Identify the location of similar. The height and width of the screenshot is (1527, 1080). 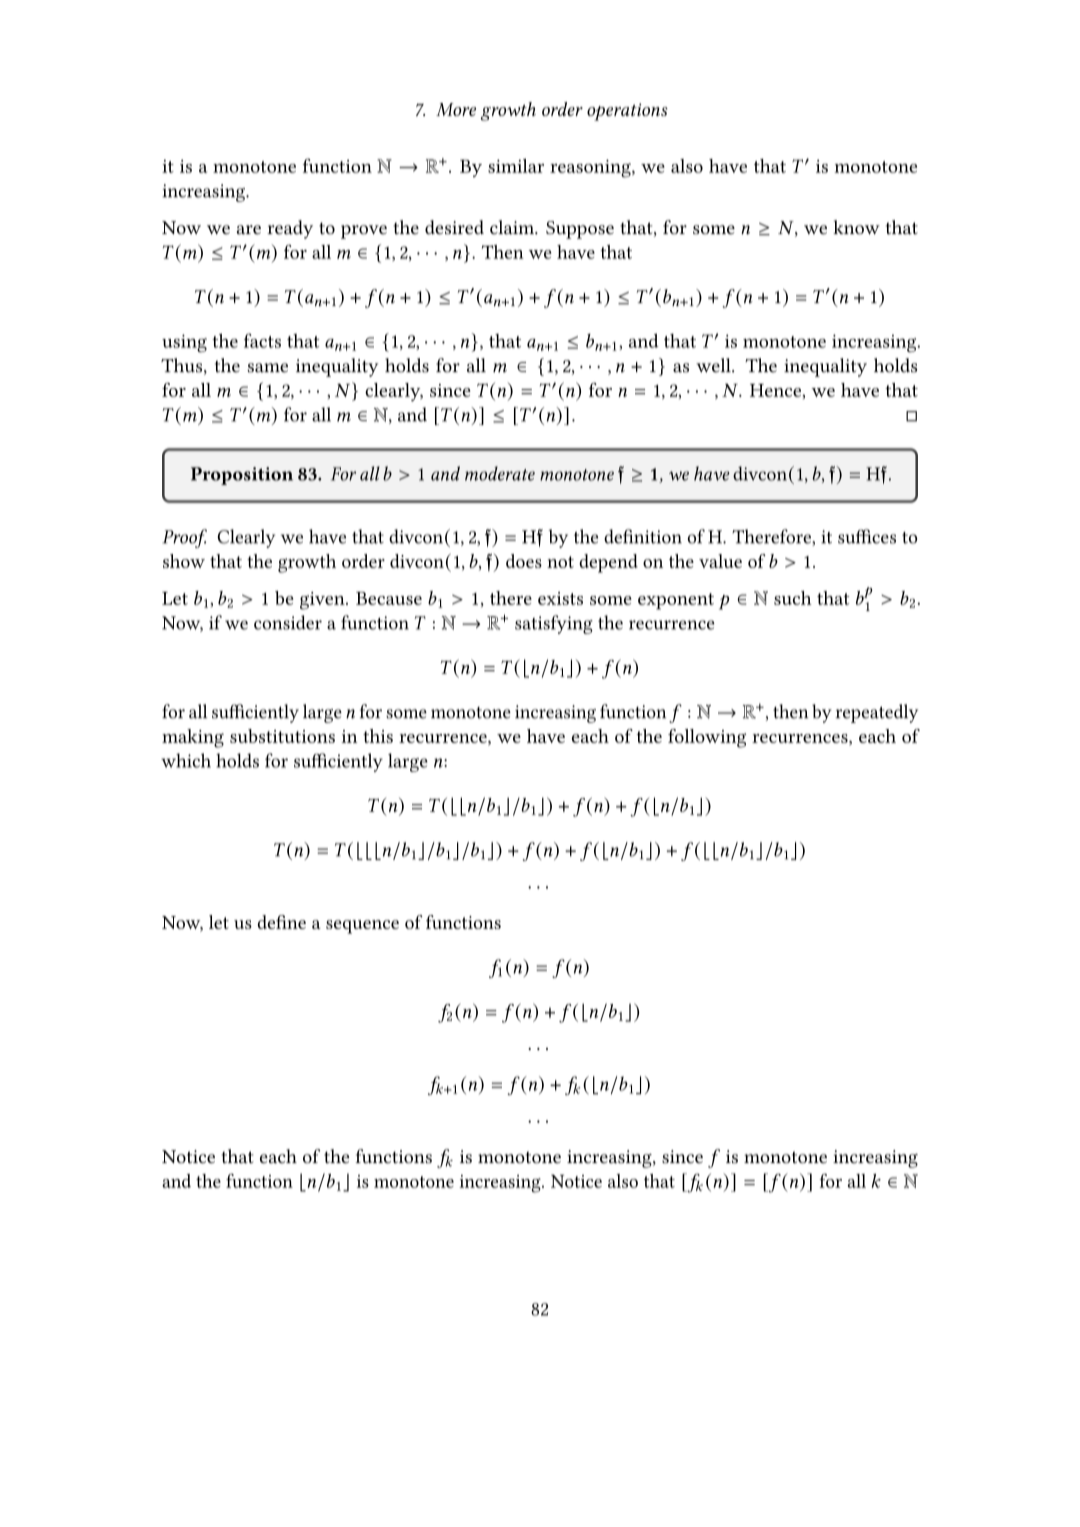
(516, 166).
